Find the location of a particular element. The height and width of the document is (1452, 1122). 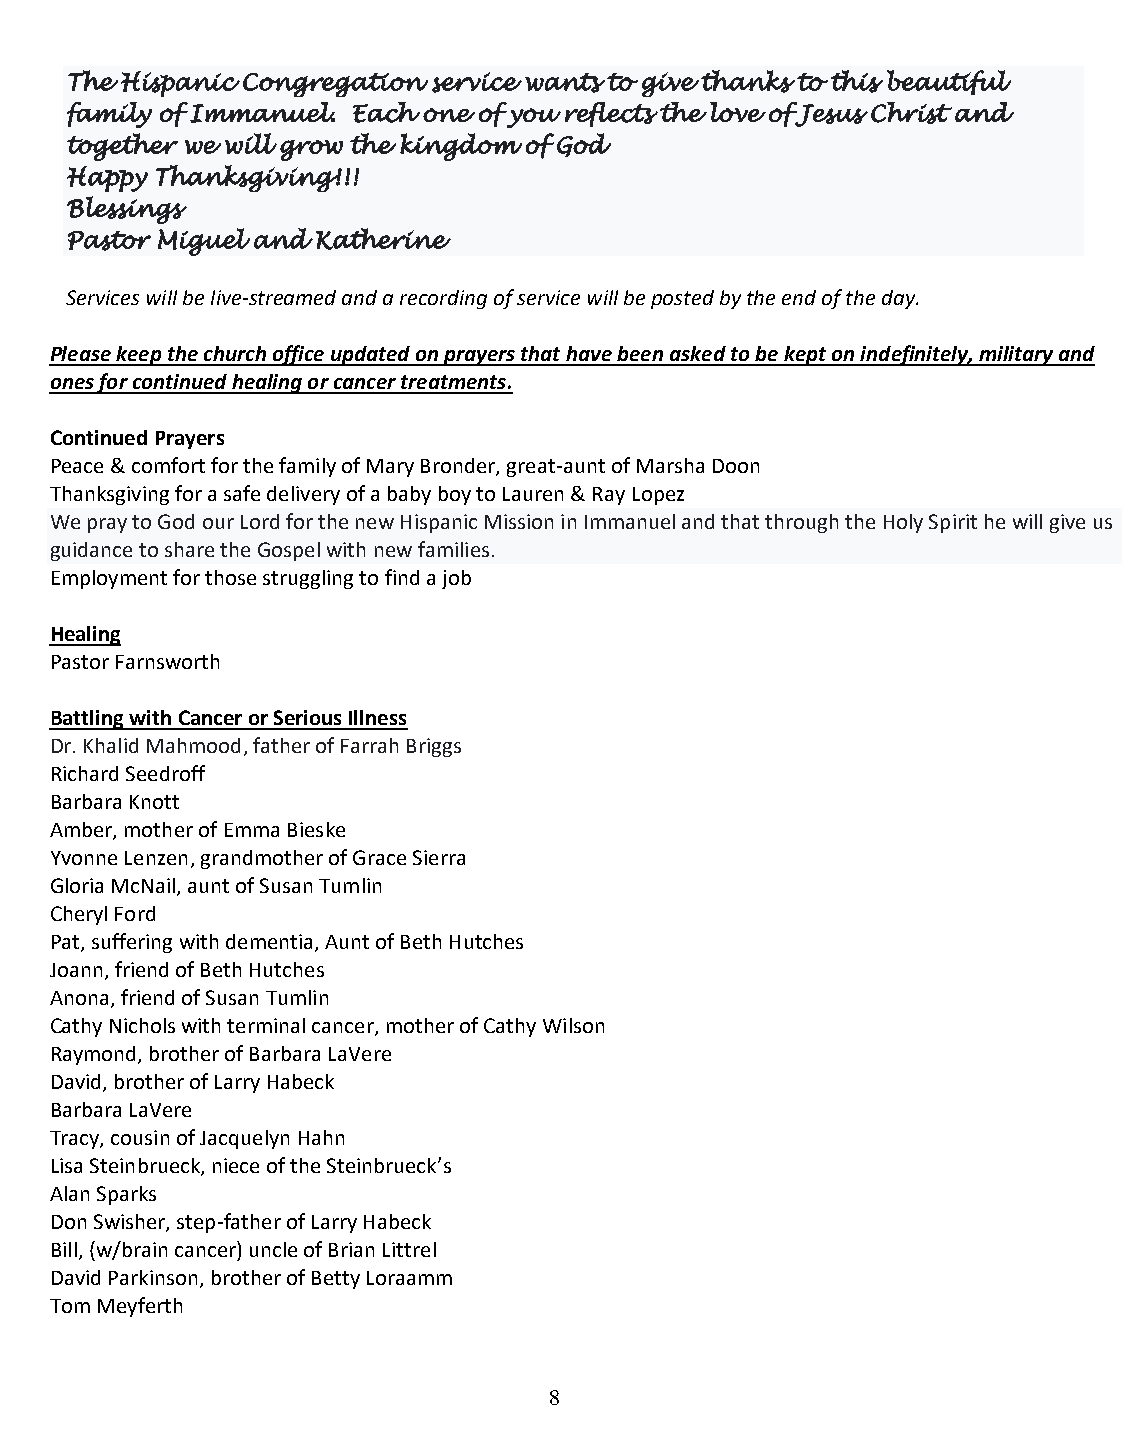

Brian is located at coordinates (351, 1249).
